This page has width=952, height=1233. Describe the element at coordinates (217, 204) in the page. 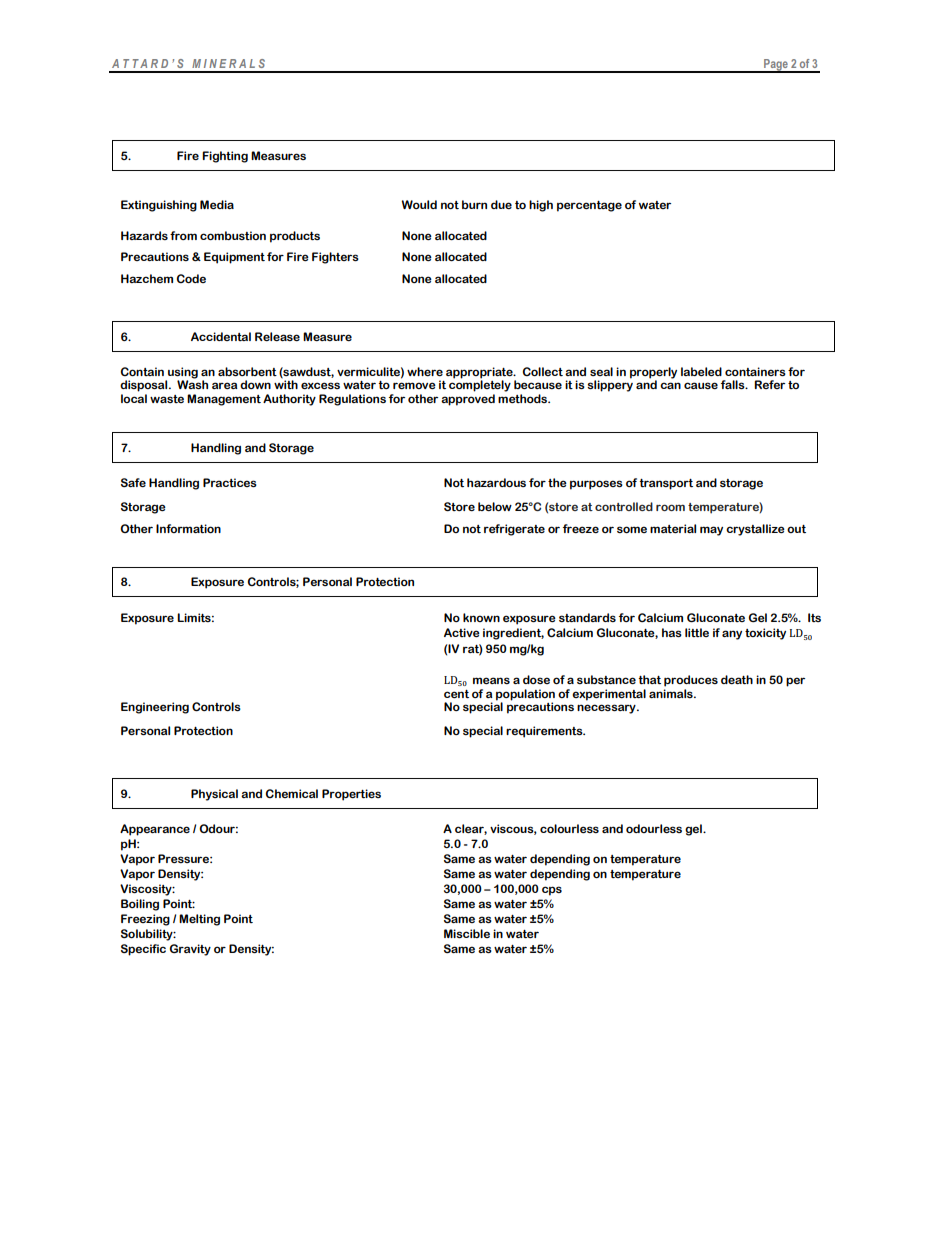

I see `Media` at that location.
